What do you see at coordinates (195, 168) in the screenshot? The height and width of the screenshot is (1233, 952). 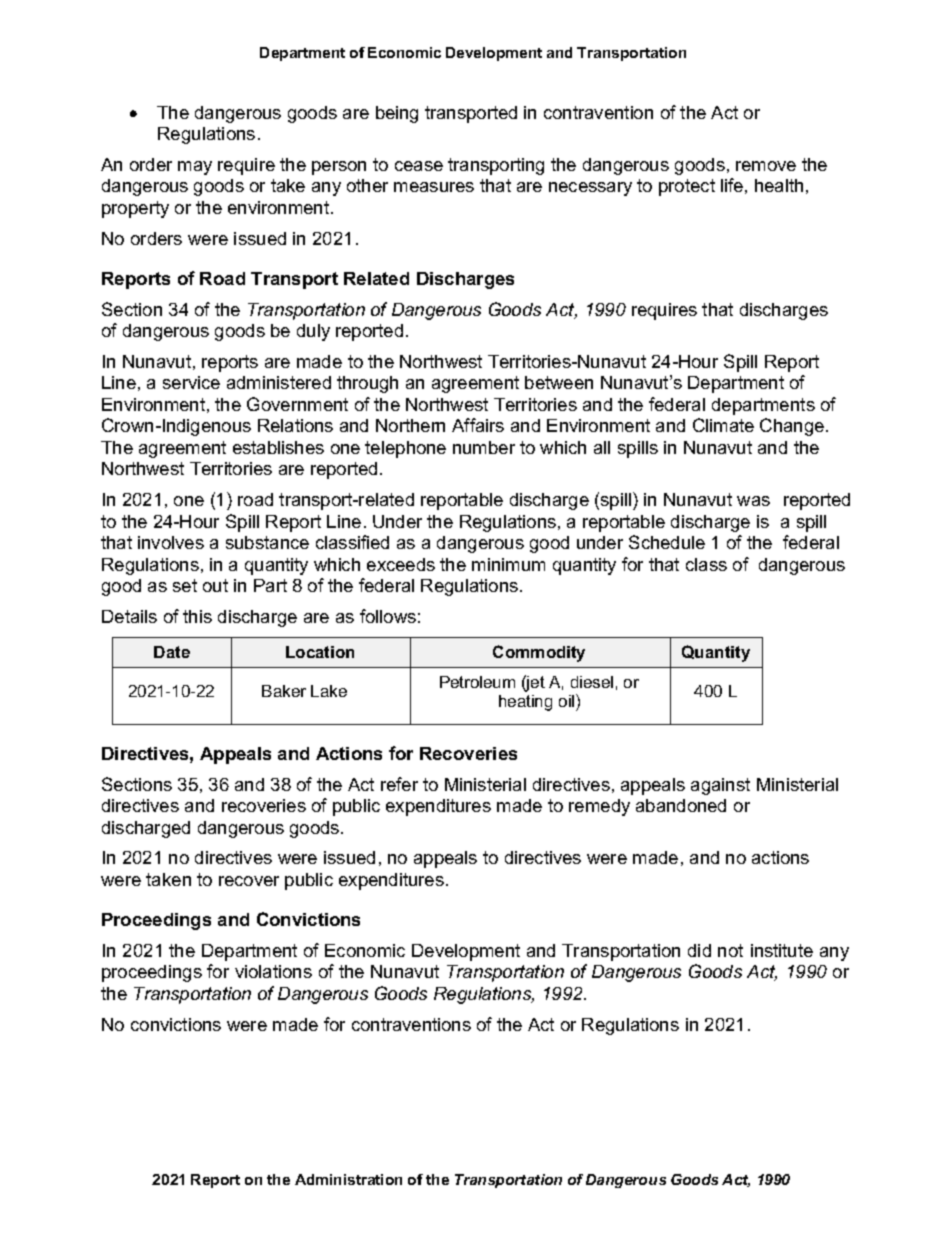 I see `may` at bounding box center [195, 168].
